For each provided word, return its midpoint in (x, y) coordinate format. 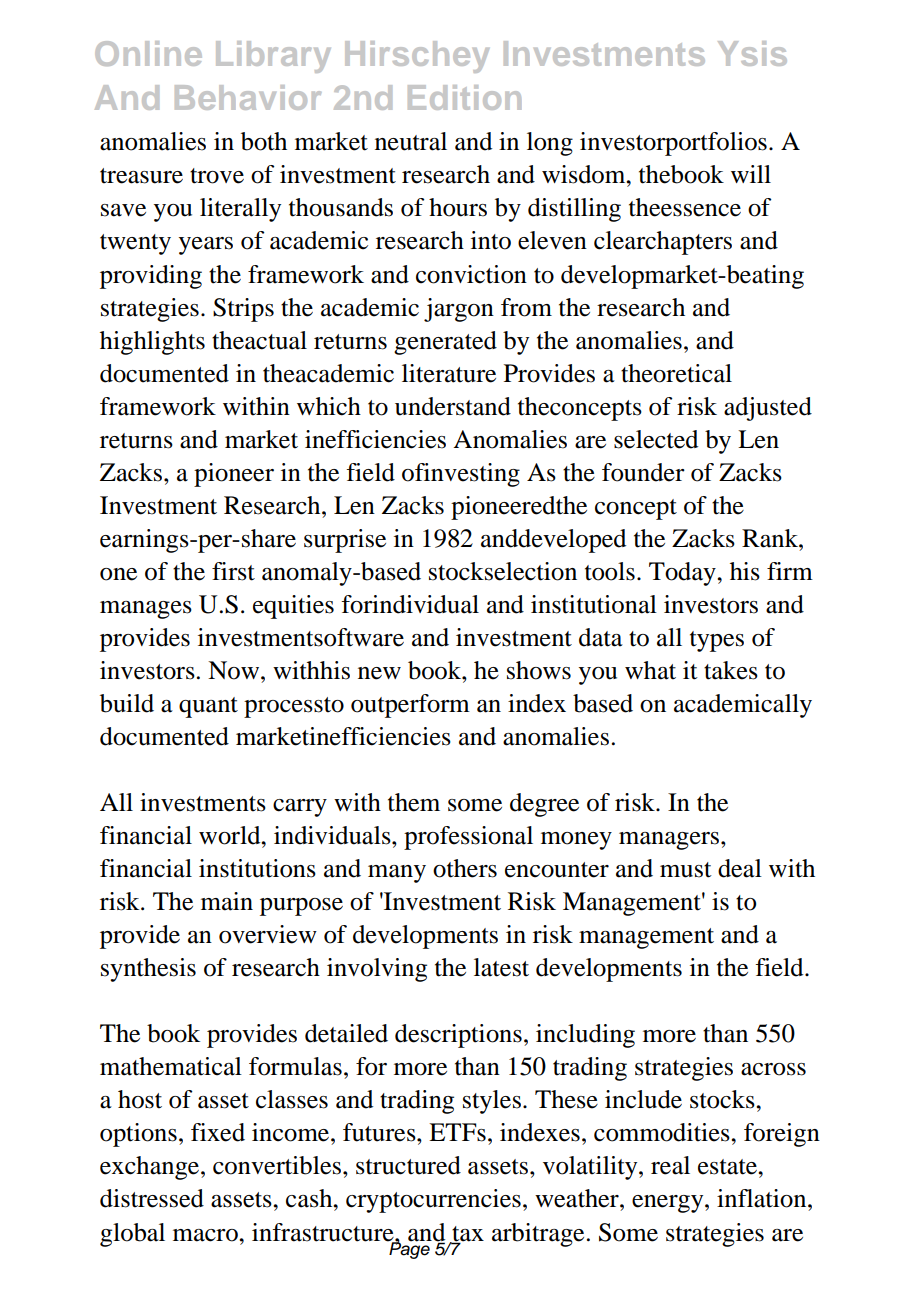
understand (453, 406)
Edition (464, 97)
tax (467, 1234)
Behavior (248, 97)
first (233, 571)
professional (468, 838)
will (751, 174)
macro (206, 1235)
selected (656, 439)
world (231, 835)
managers (670, 841)
